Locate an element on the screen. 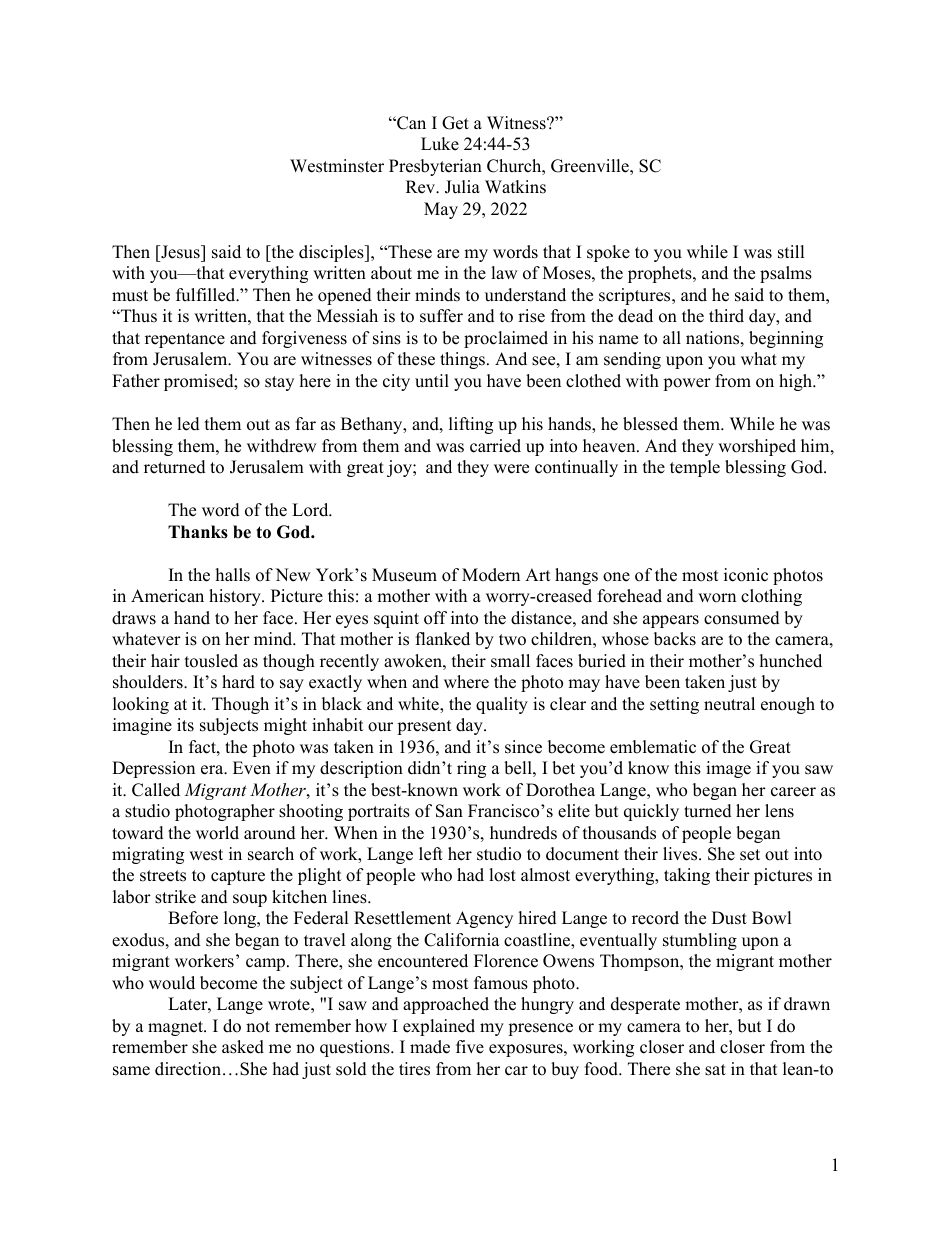  carried is located at coordinates (495, 446).
